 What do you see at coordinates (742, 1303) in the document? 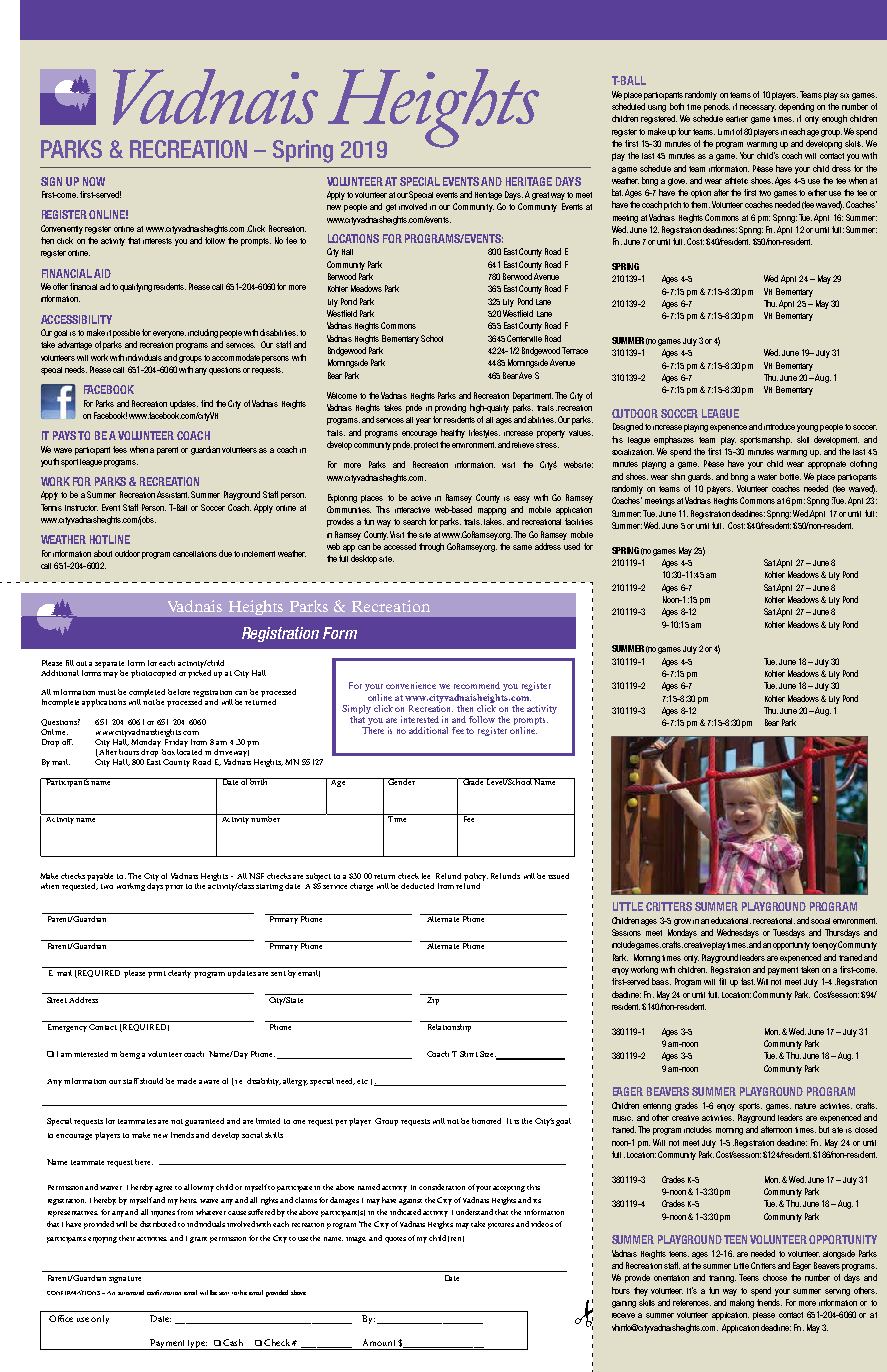
I see `making` at bounding box center [742, 1303].
